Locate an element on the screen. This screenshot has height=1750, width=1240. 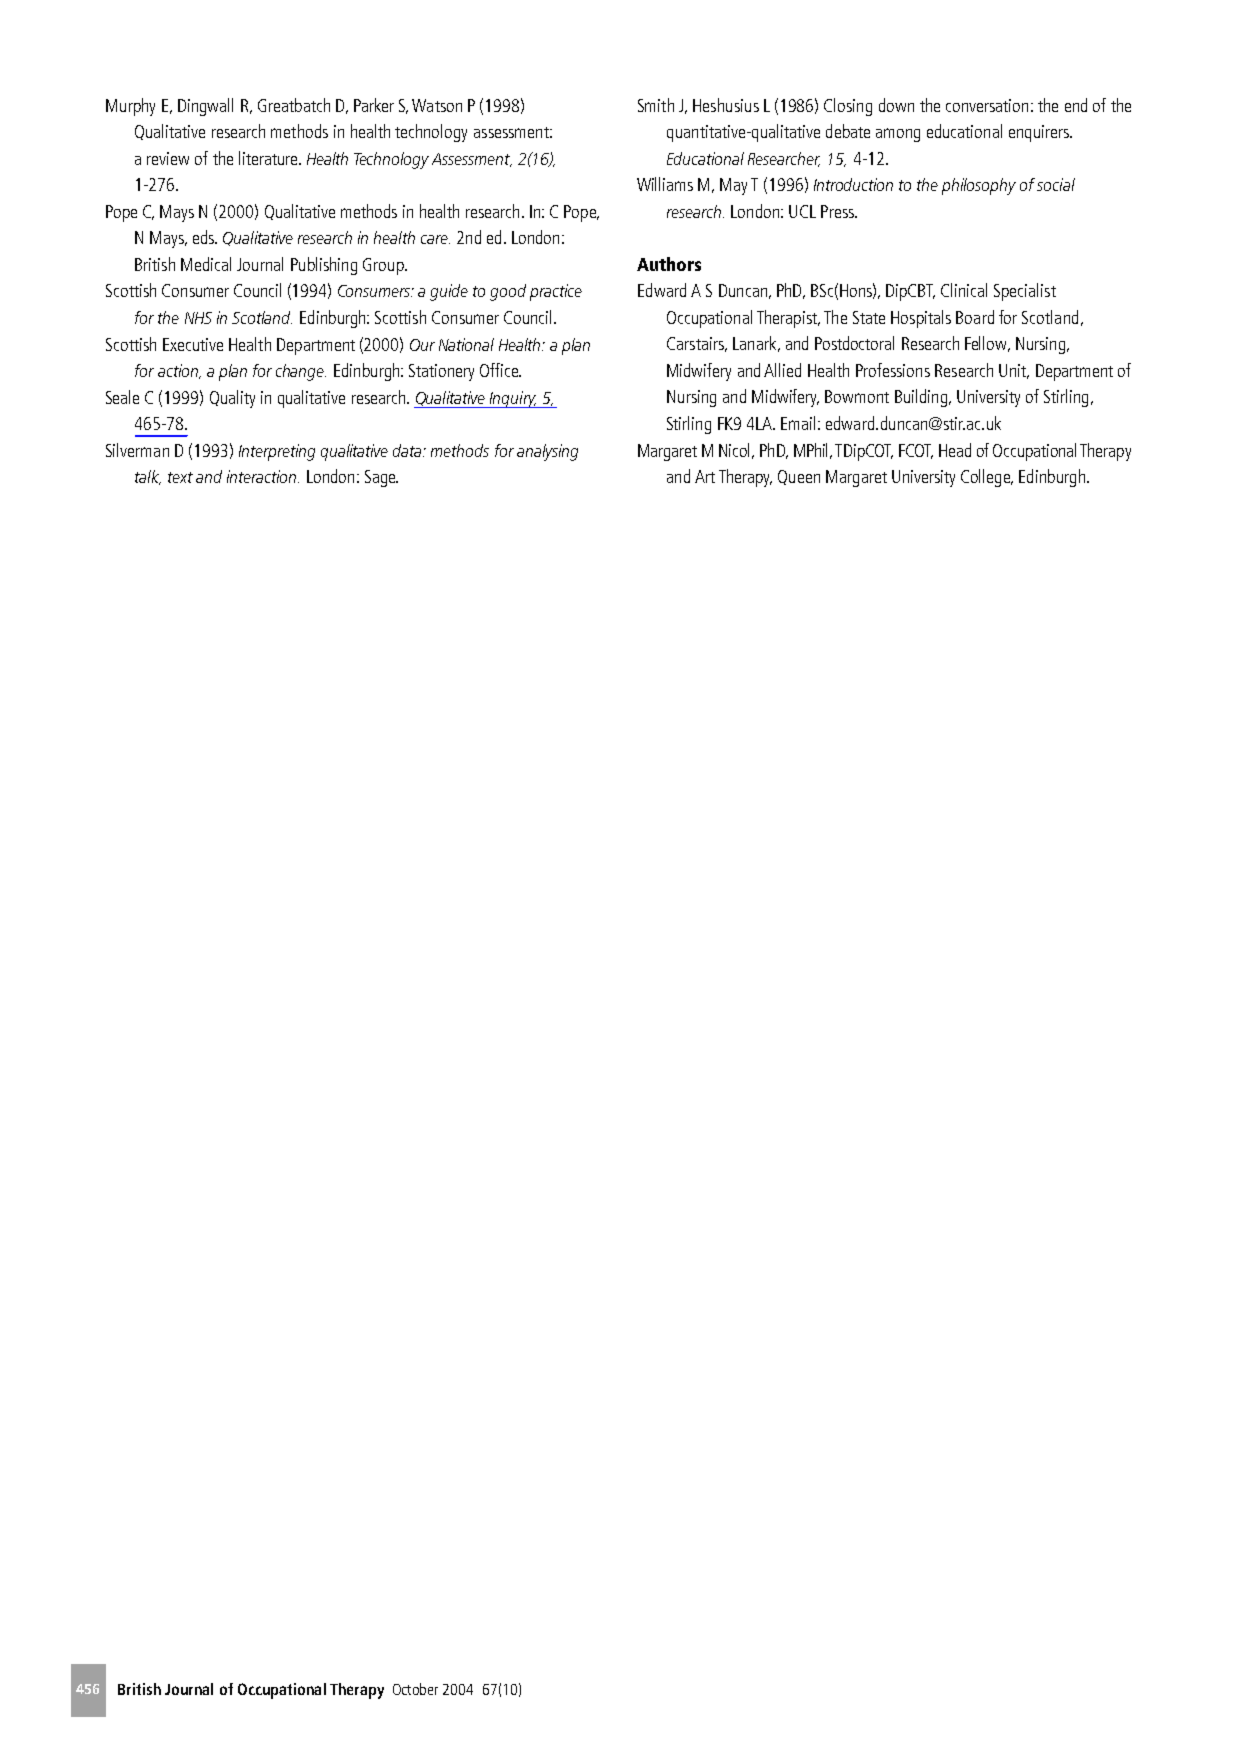
October is located at coordinates (415, 1689).
